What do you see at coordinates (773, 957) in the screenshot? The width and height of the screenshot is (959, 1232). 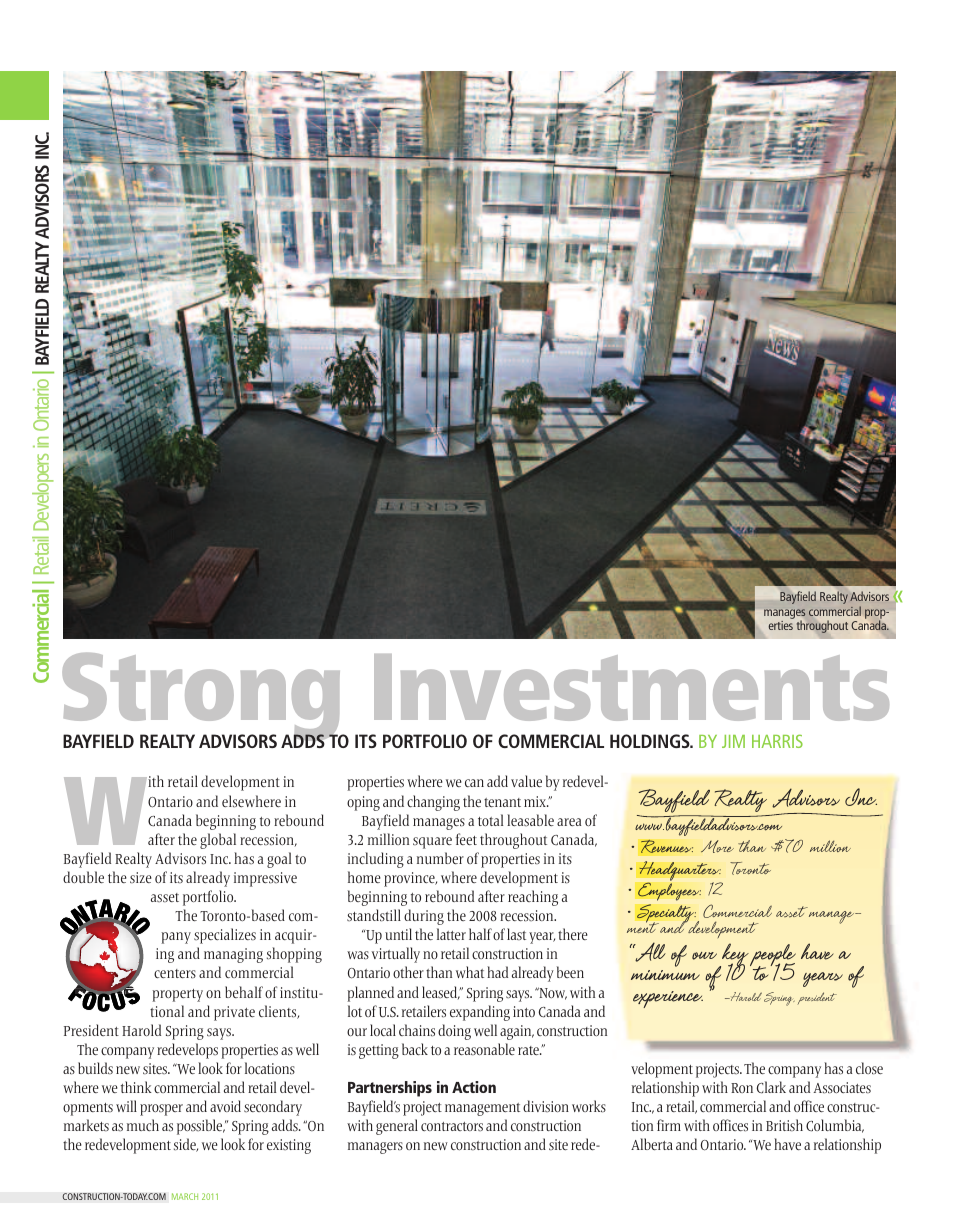 I see `people` at bounding box center [773, 957].
